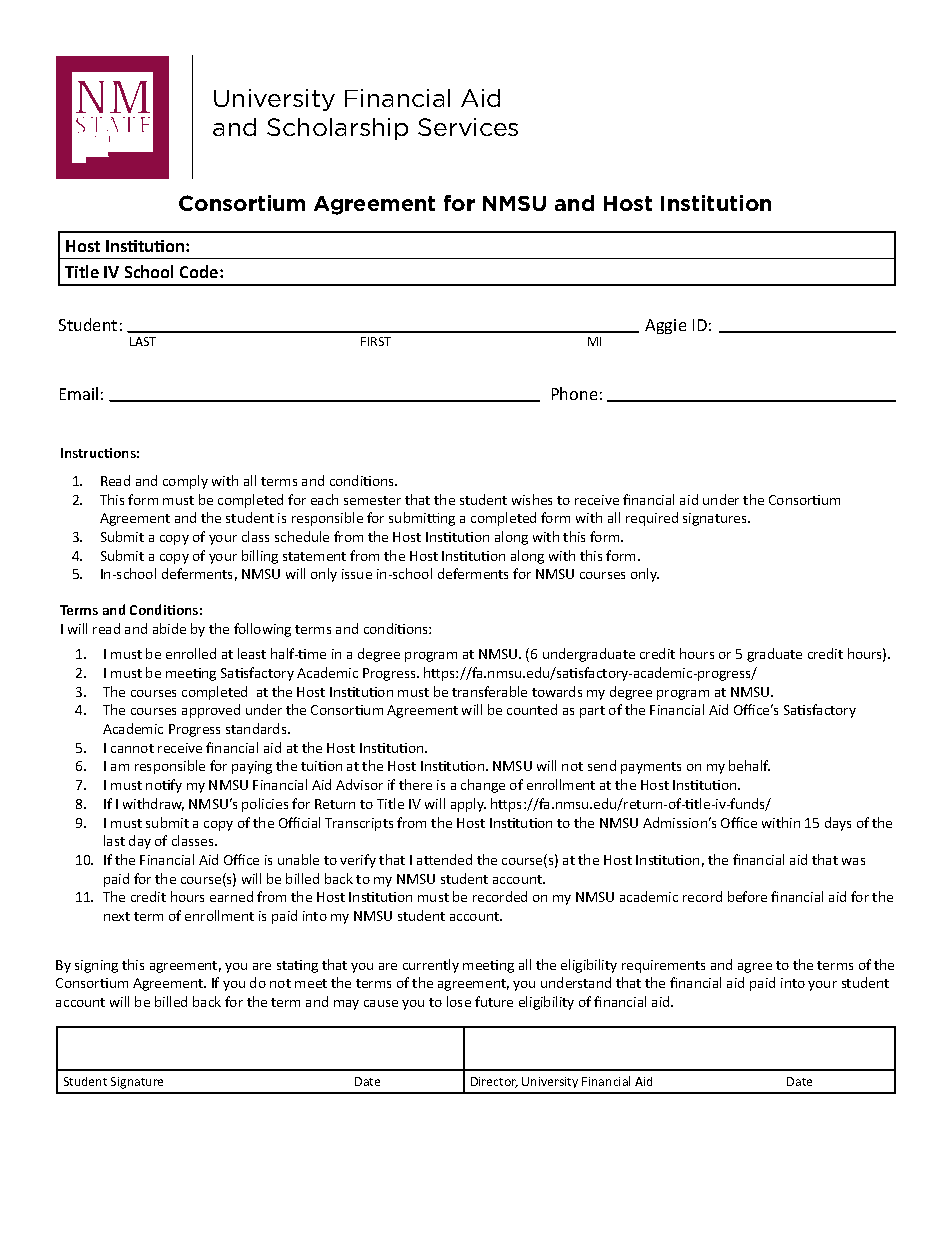  What do you see at coordinates (96, 966) in the page?
I see `signing` at bounding box center [96, 966].
